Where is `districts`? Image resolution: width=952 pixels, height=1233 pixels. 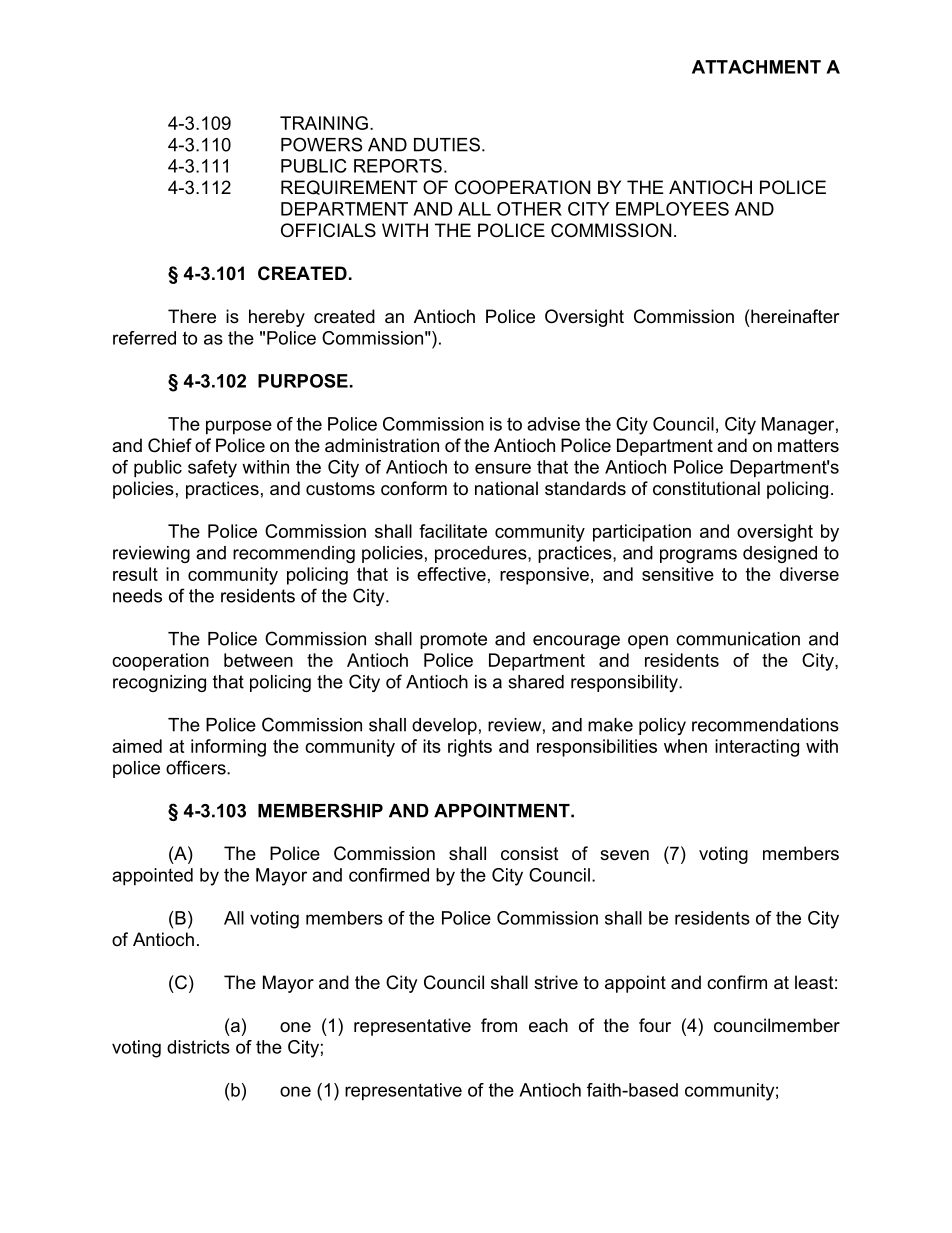 districts is located at coordinates (198, 1047).
